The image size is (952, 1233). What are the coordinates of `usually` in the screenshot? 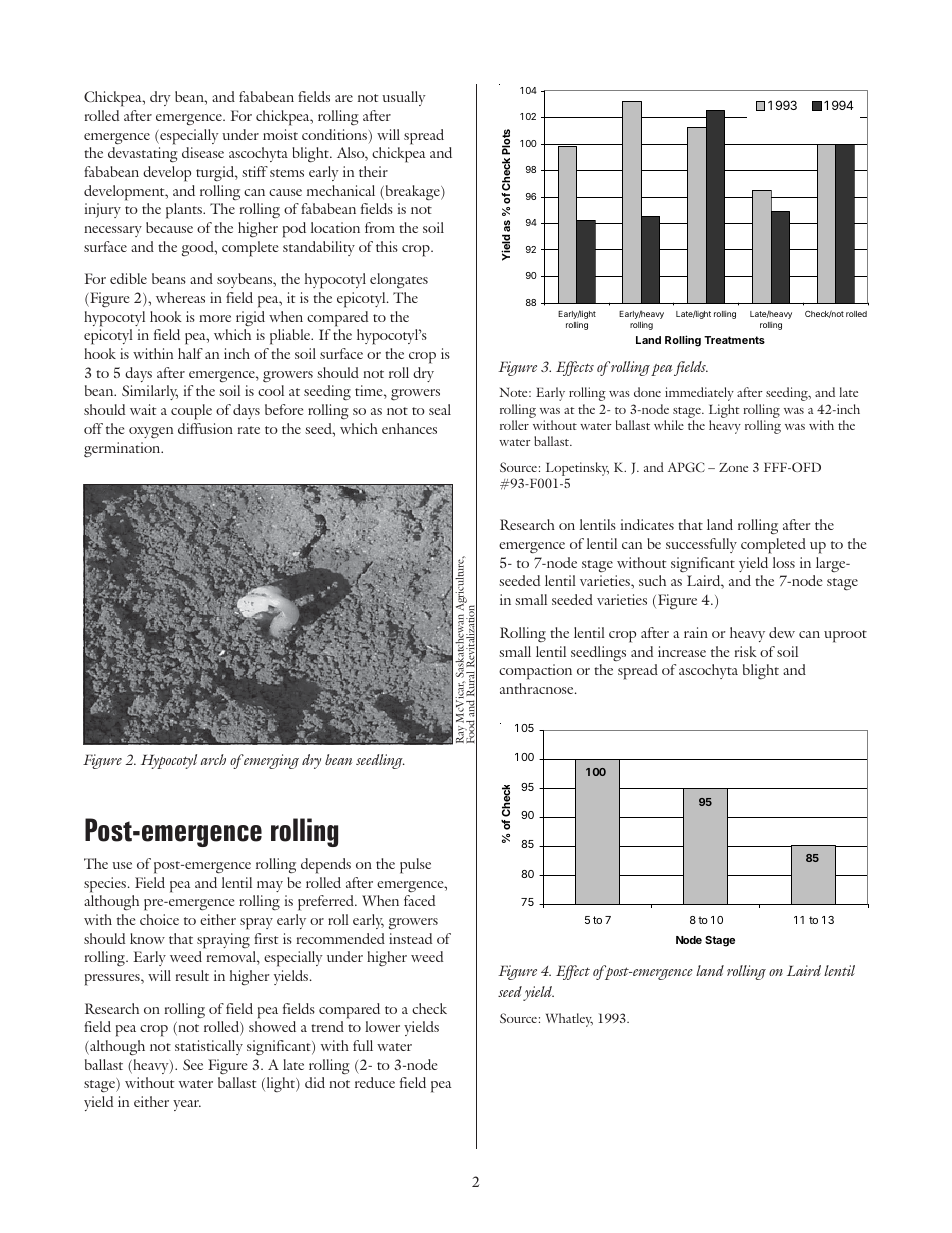 It's located at (404, 98).
